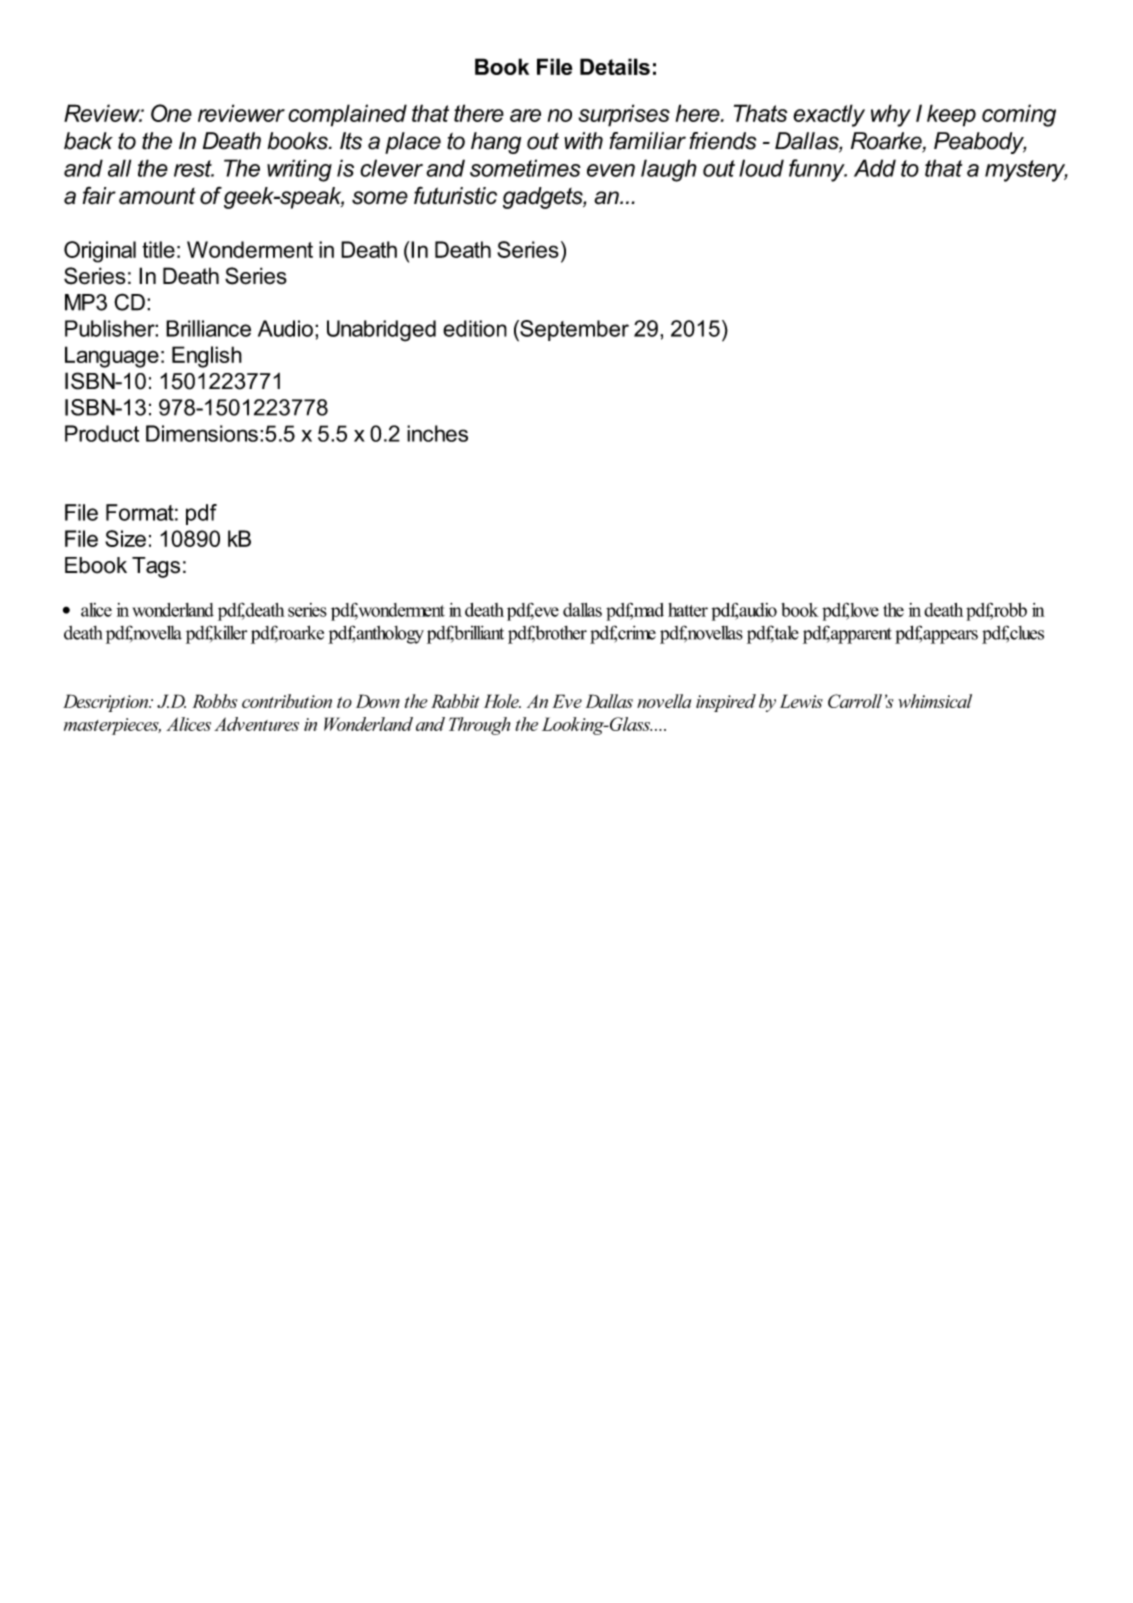  I want to click on why, so click(891, 115).
